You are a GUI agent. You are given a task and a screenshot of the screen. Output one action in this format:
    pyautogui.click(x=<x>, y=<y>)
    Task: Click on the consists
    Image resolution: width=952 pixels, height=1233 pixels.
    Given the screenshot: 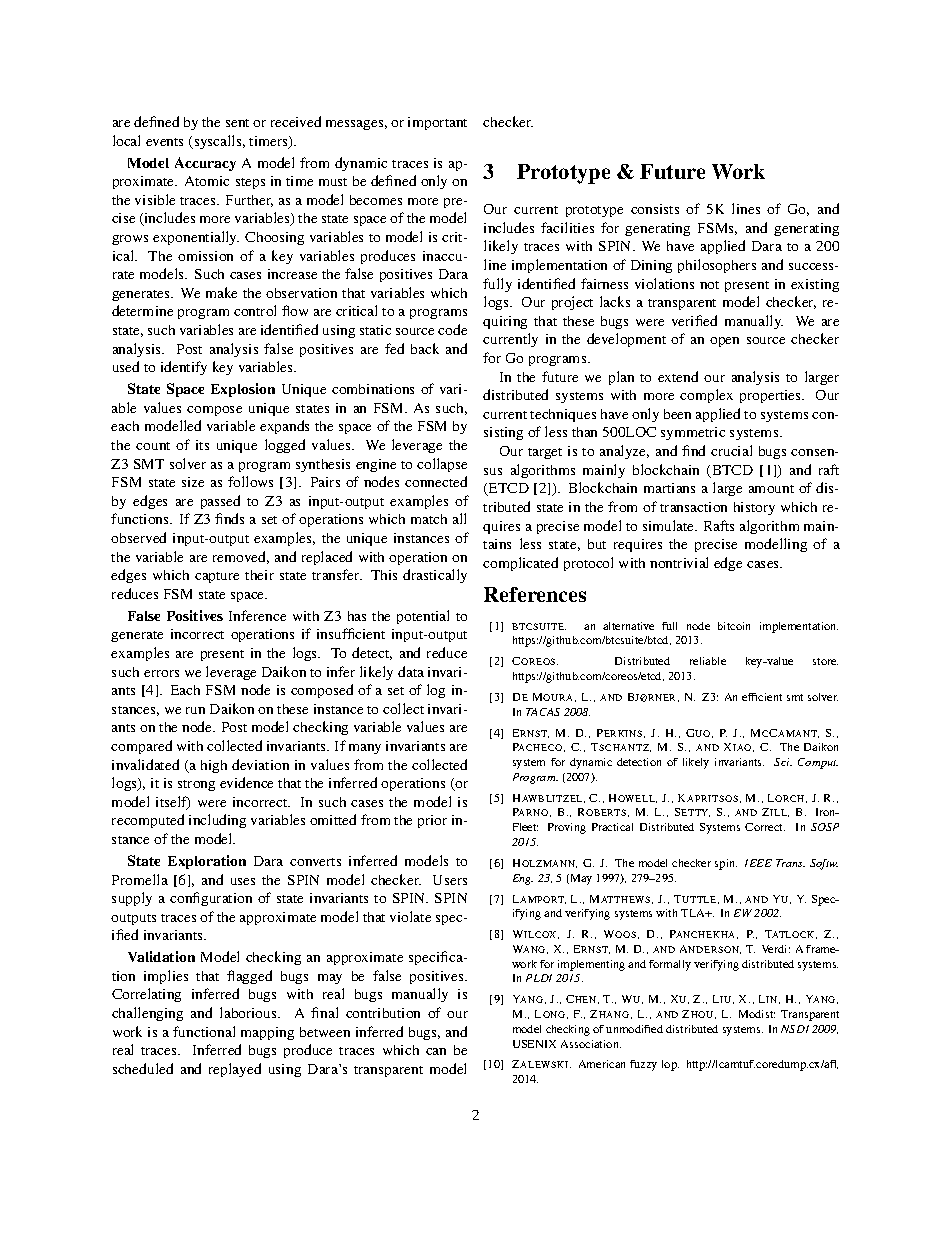 What is the action you would take?
    pyautogui.click(x=655, y=209)
